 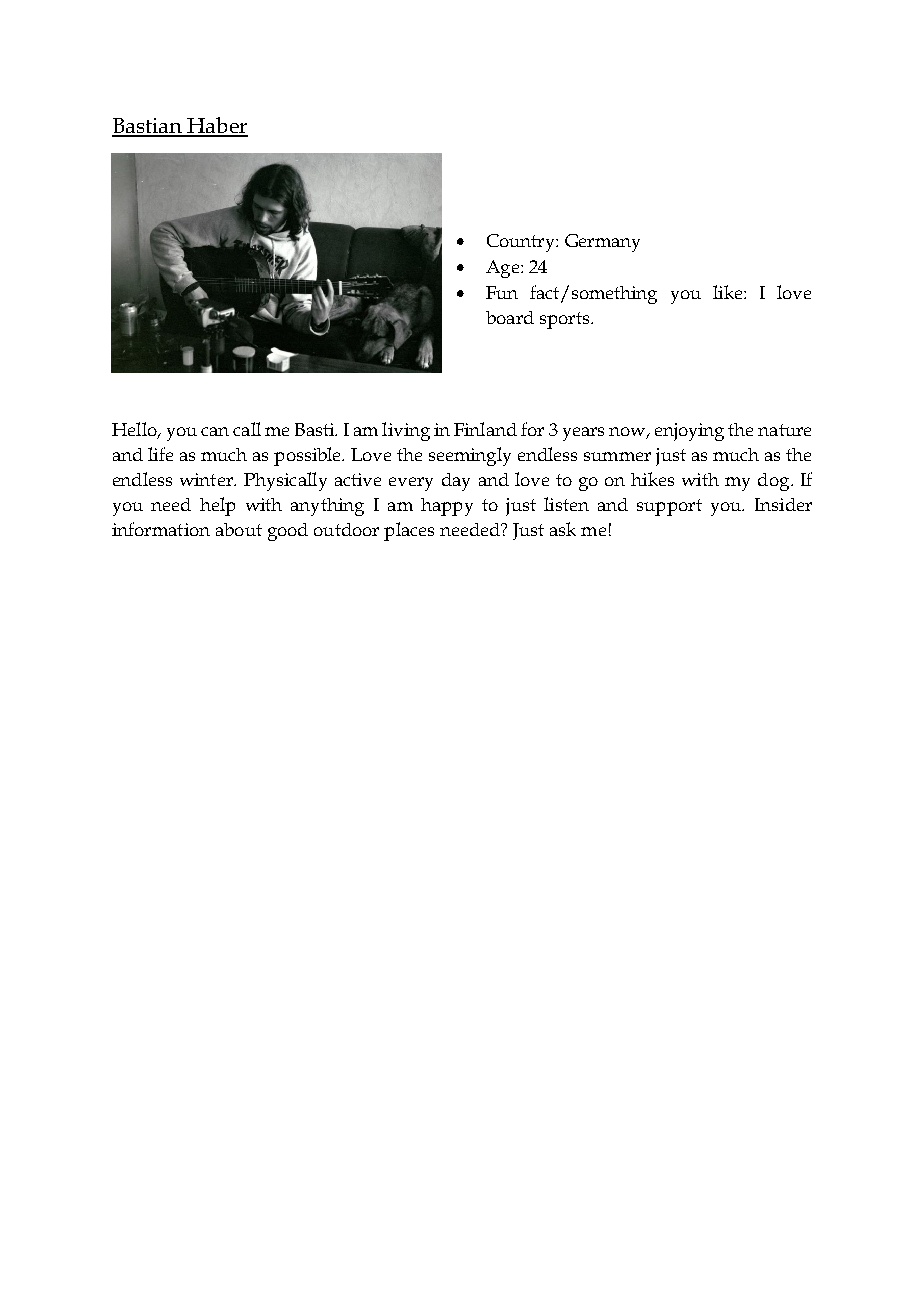 I want to click on sports, so click(x=566, y=320).
